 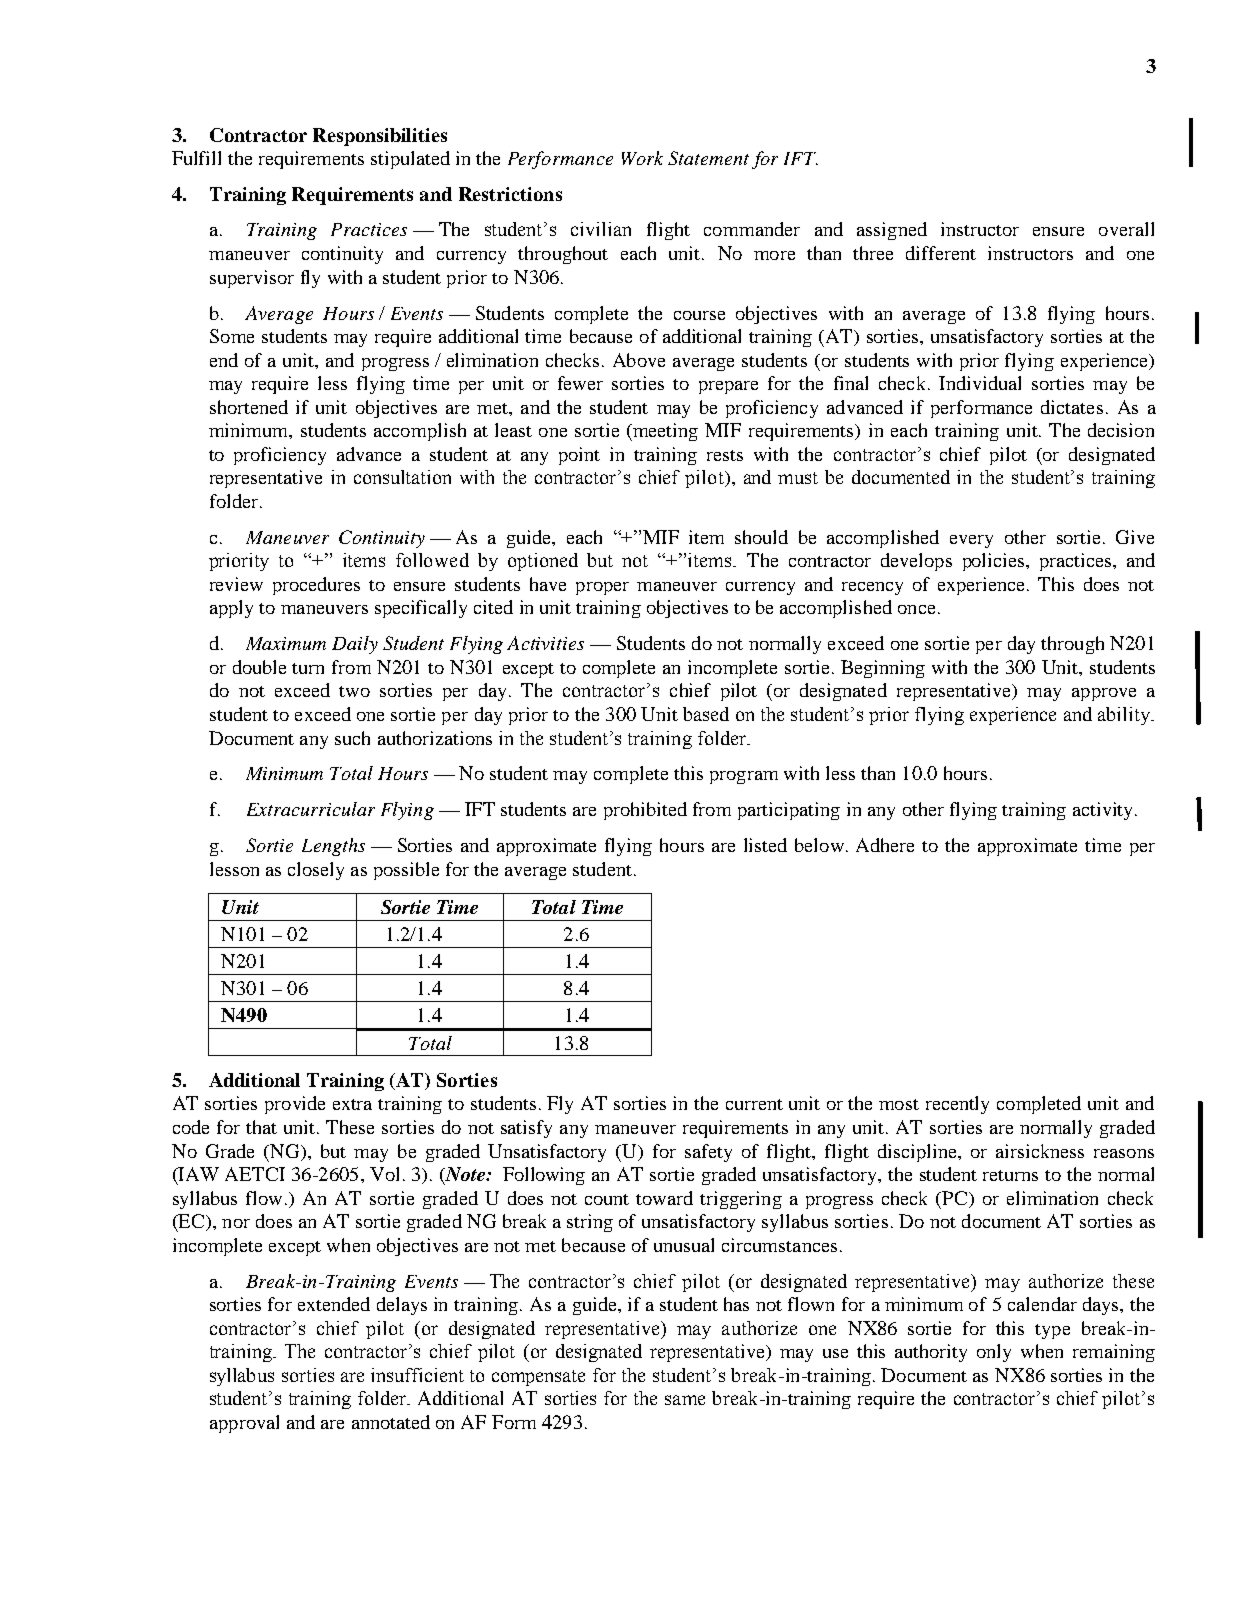 What do you see at coordinates (642, 158) in the screenshot?
I see `Work` at bounding box center [642, 158].
